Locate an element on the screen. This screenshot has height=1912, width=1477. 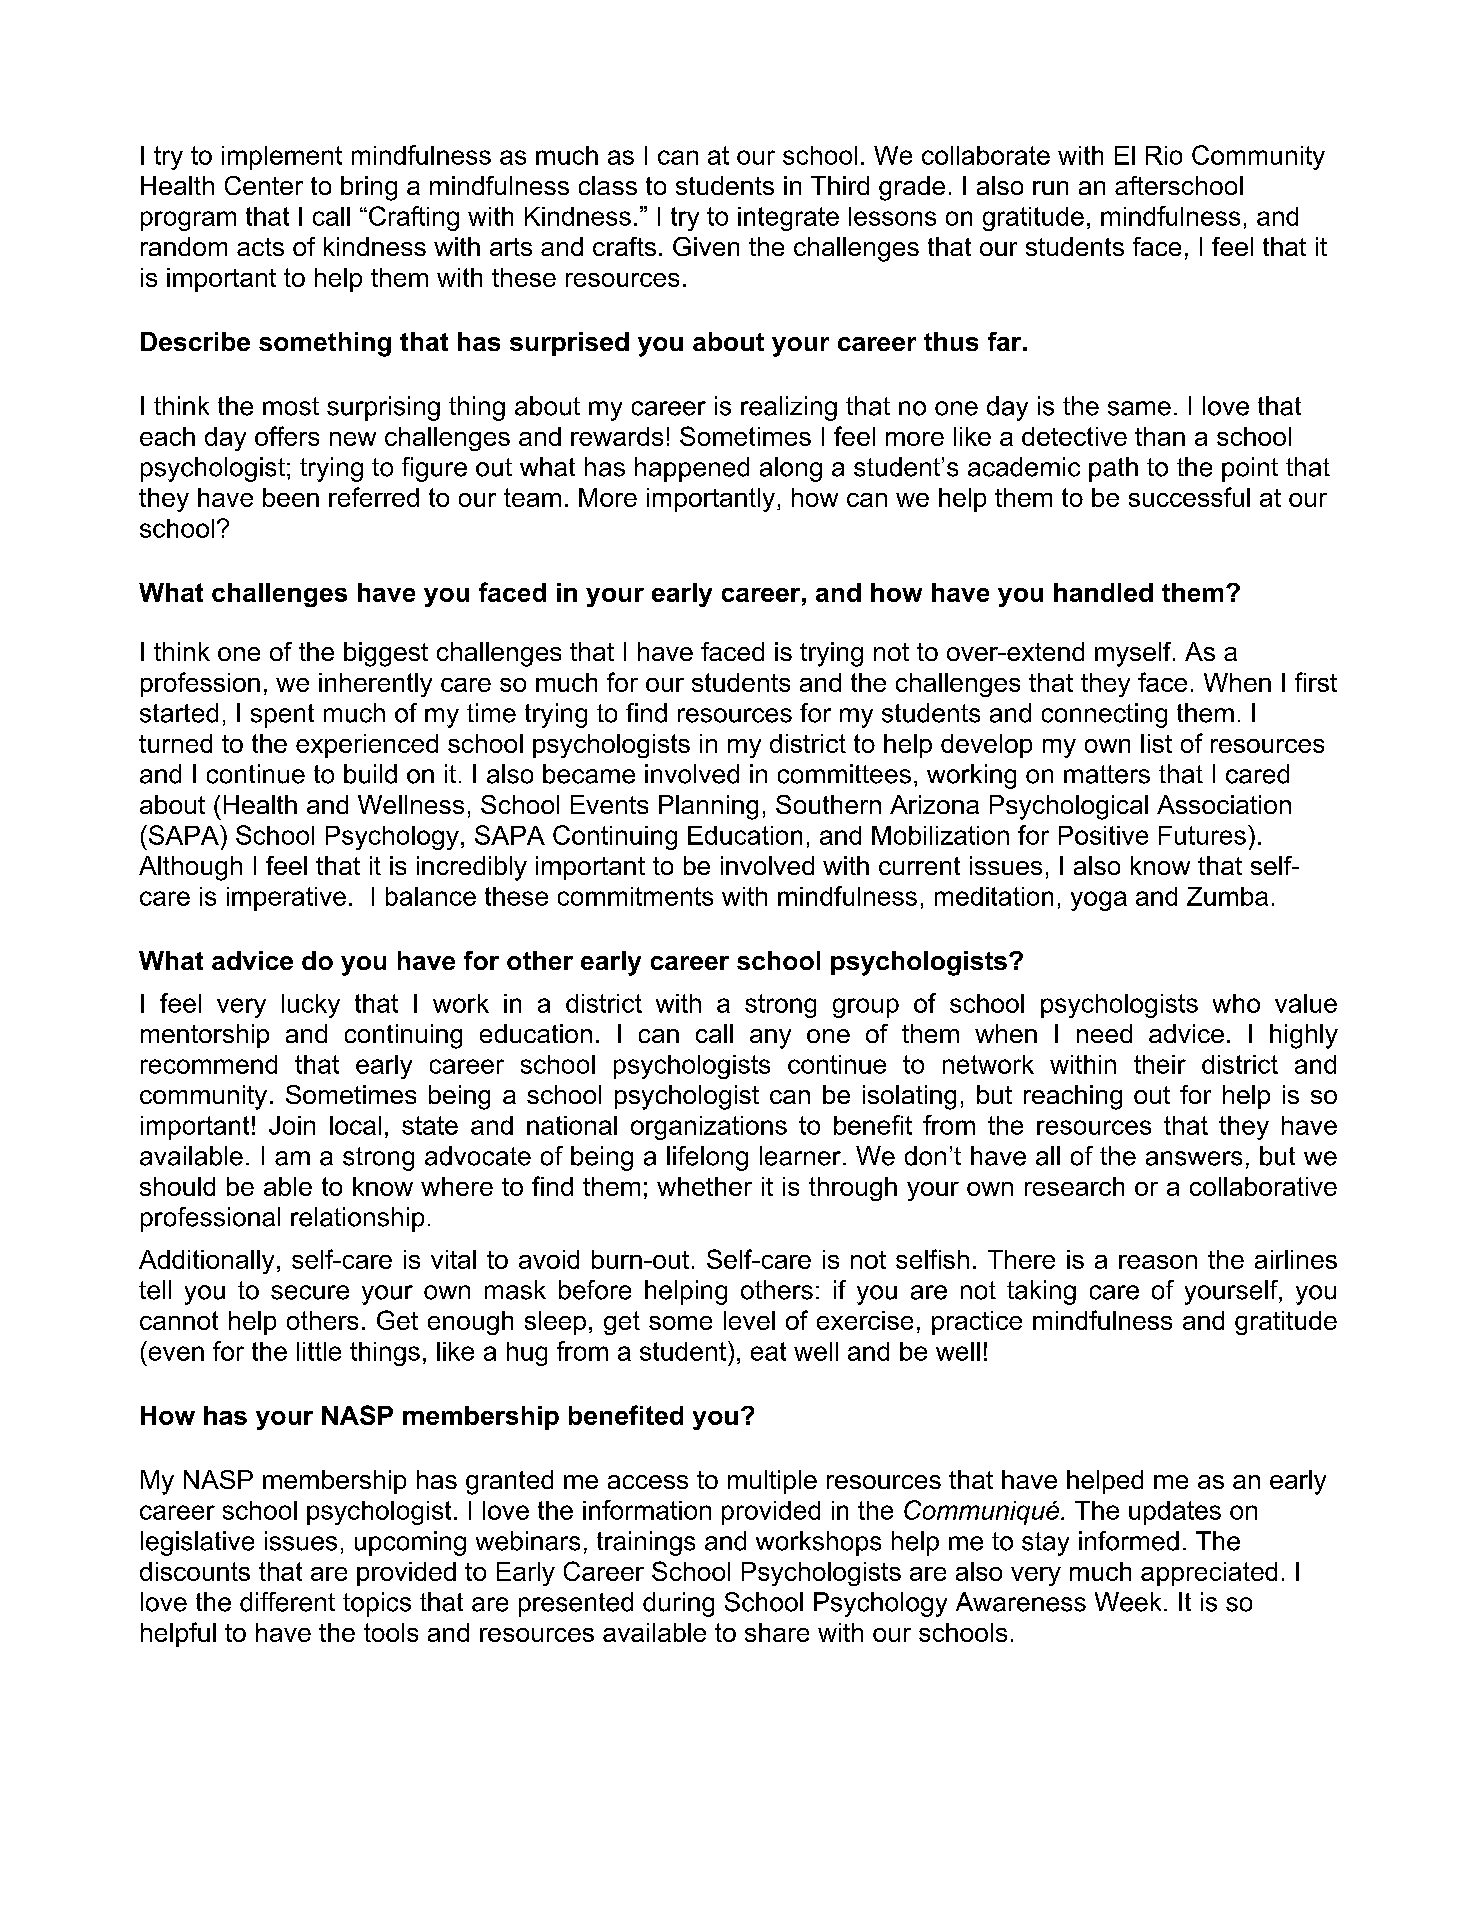
commitments is located at coordinates (635, 896).
